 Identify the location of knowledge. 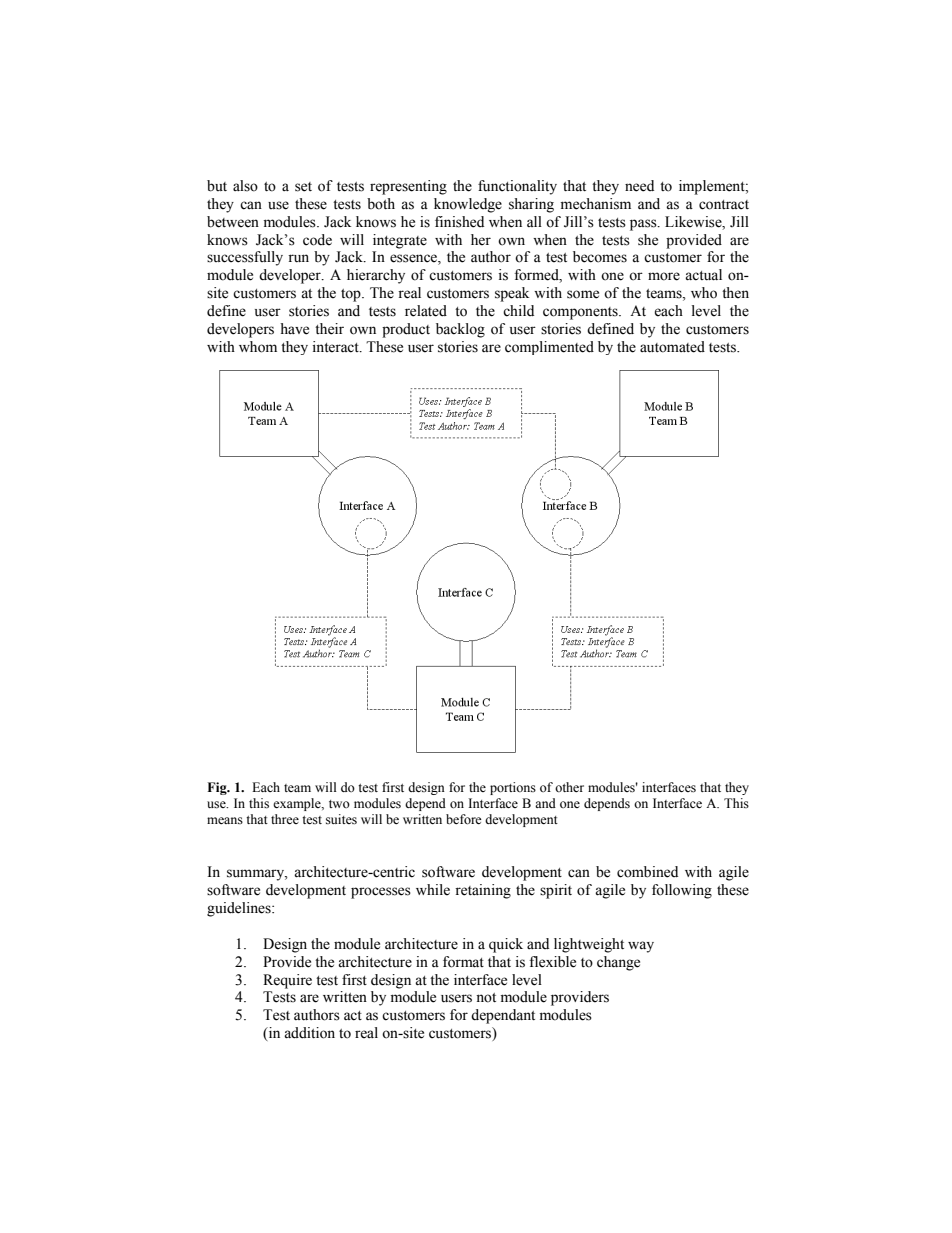
(468, 205).
